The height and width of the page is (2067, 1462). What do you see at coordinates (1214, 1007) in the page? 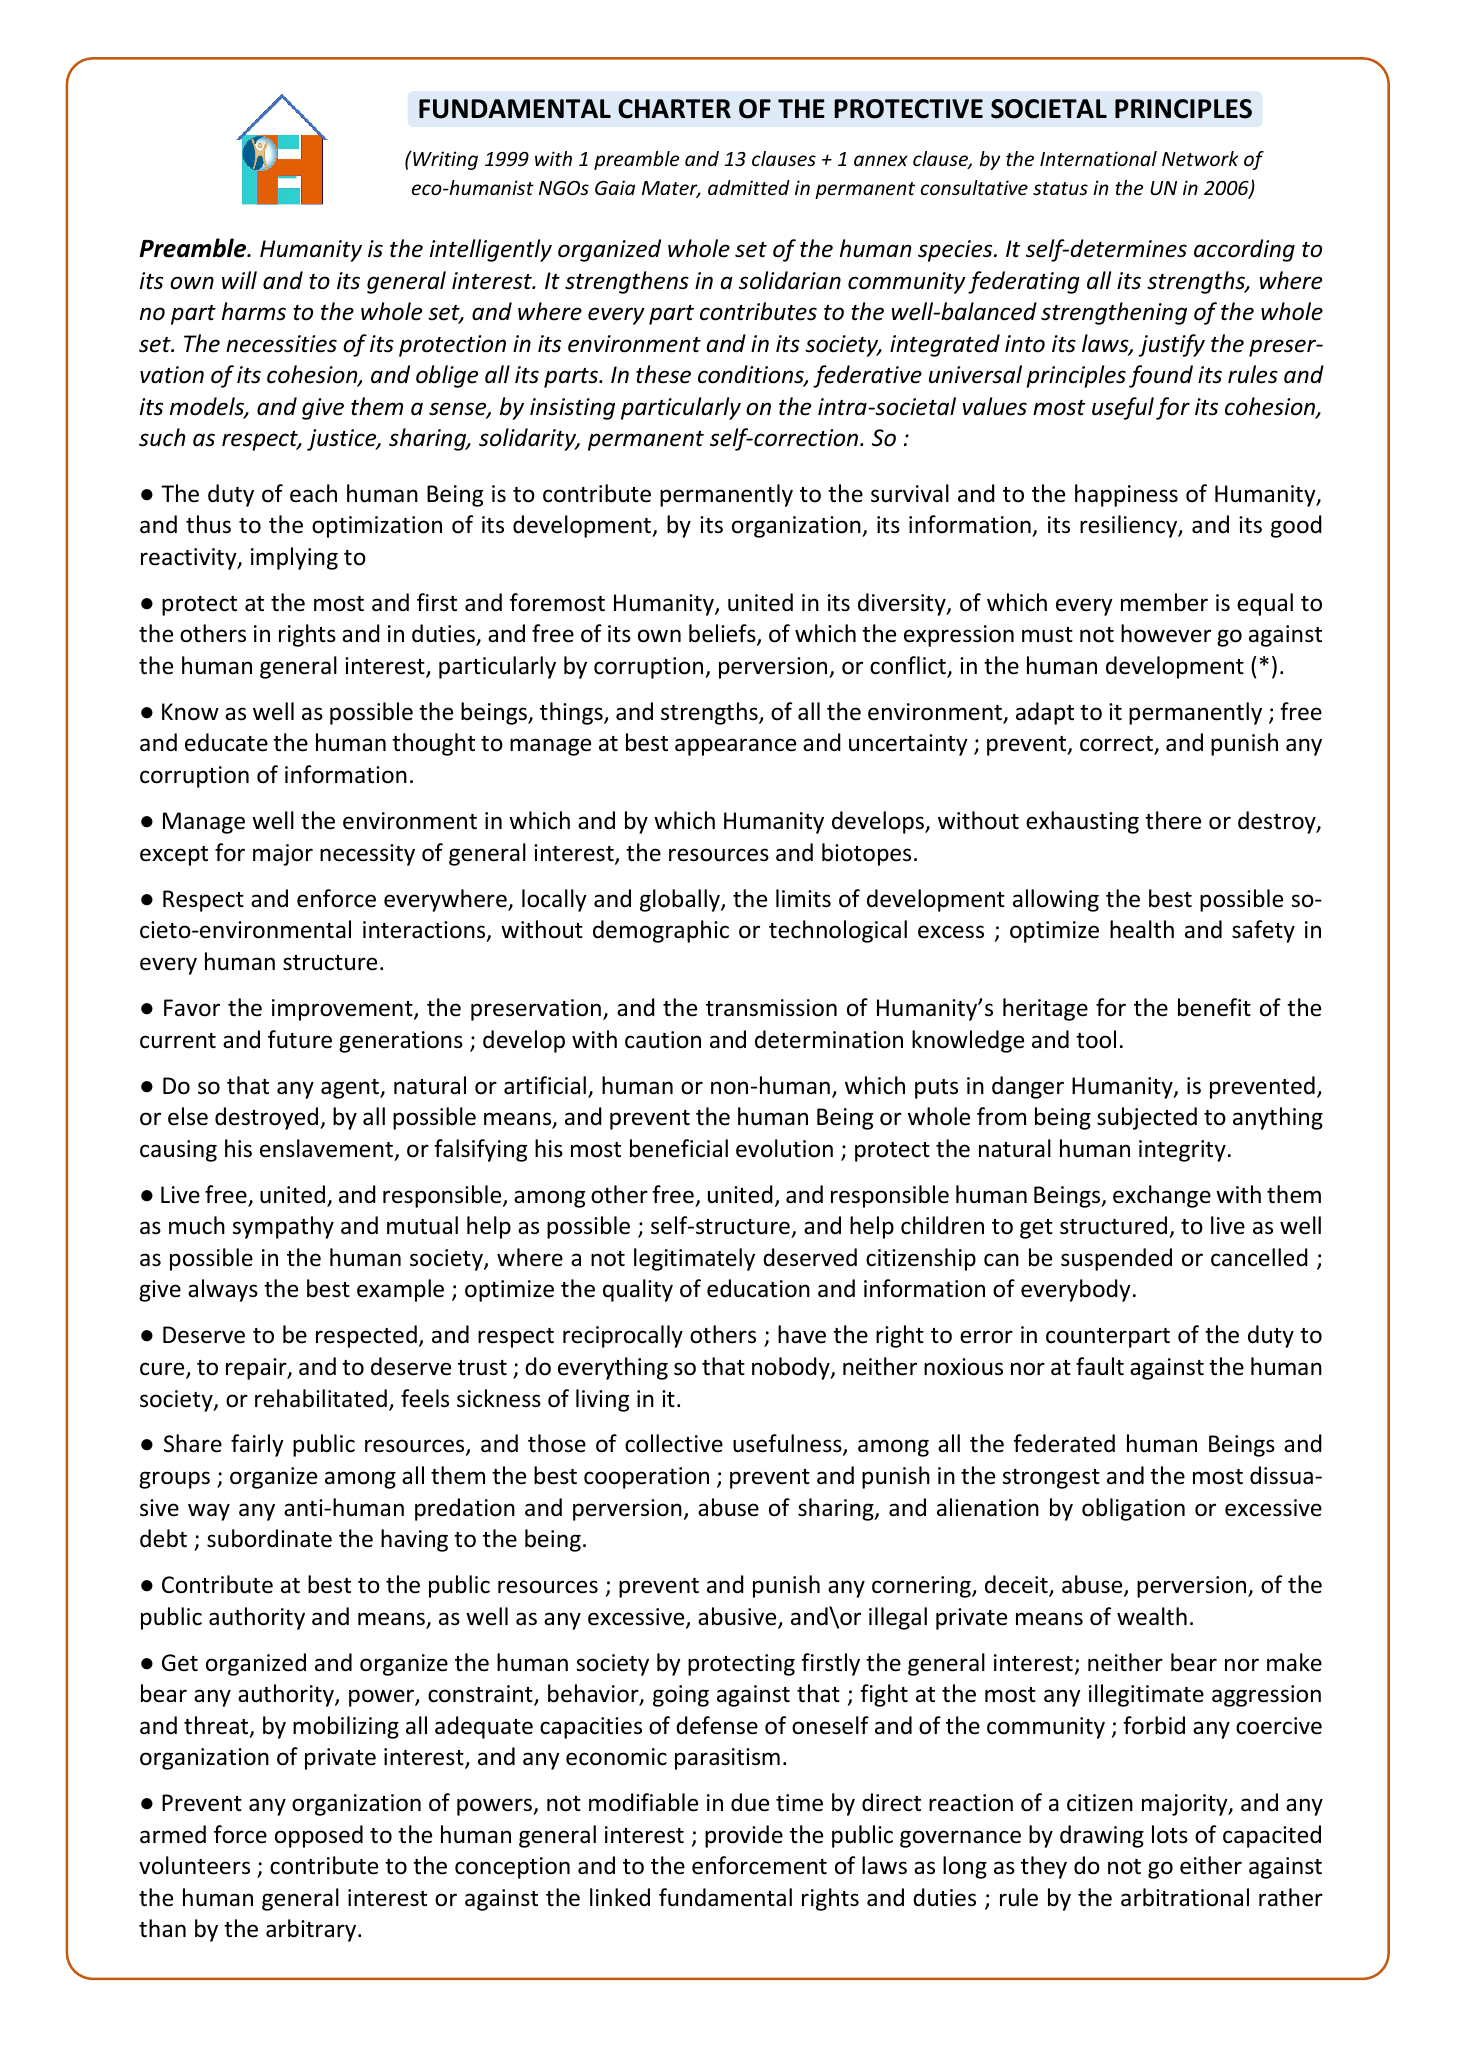
I see `benefit` at bounding box center [1214, 1007].
